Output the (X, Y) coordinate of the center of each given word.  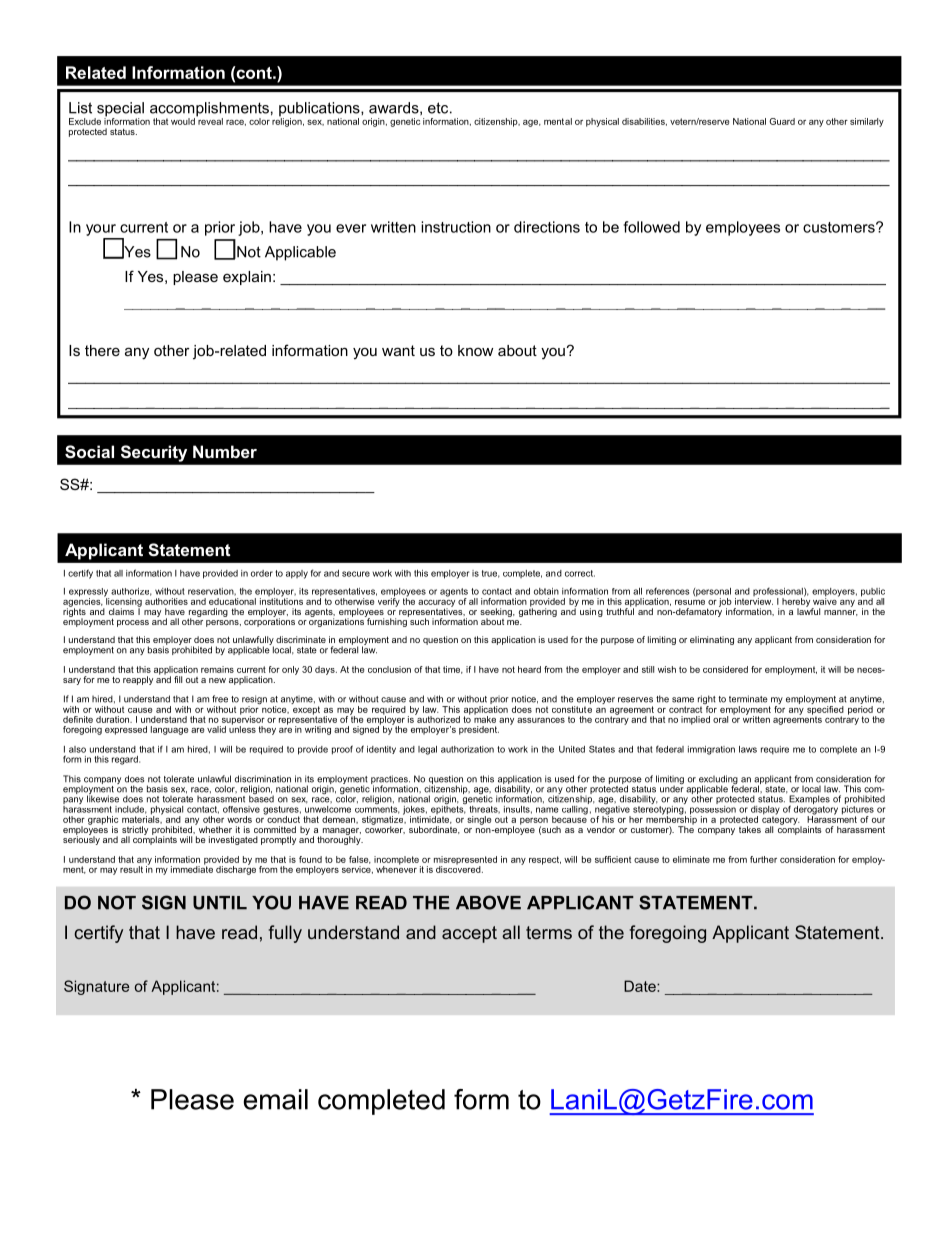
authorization (467, 749)
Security (154, 453)
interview (754, 601)
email (275, 1099)
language (169, 730)
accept (469, 934)
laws (748, 749)
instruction (456, 227)
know (475, 350)
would (183, 121)
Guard (782, 121)
